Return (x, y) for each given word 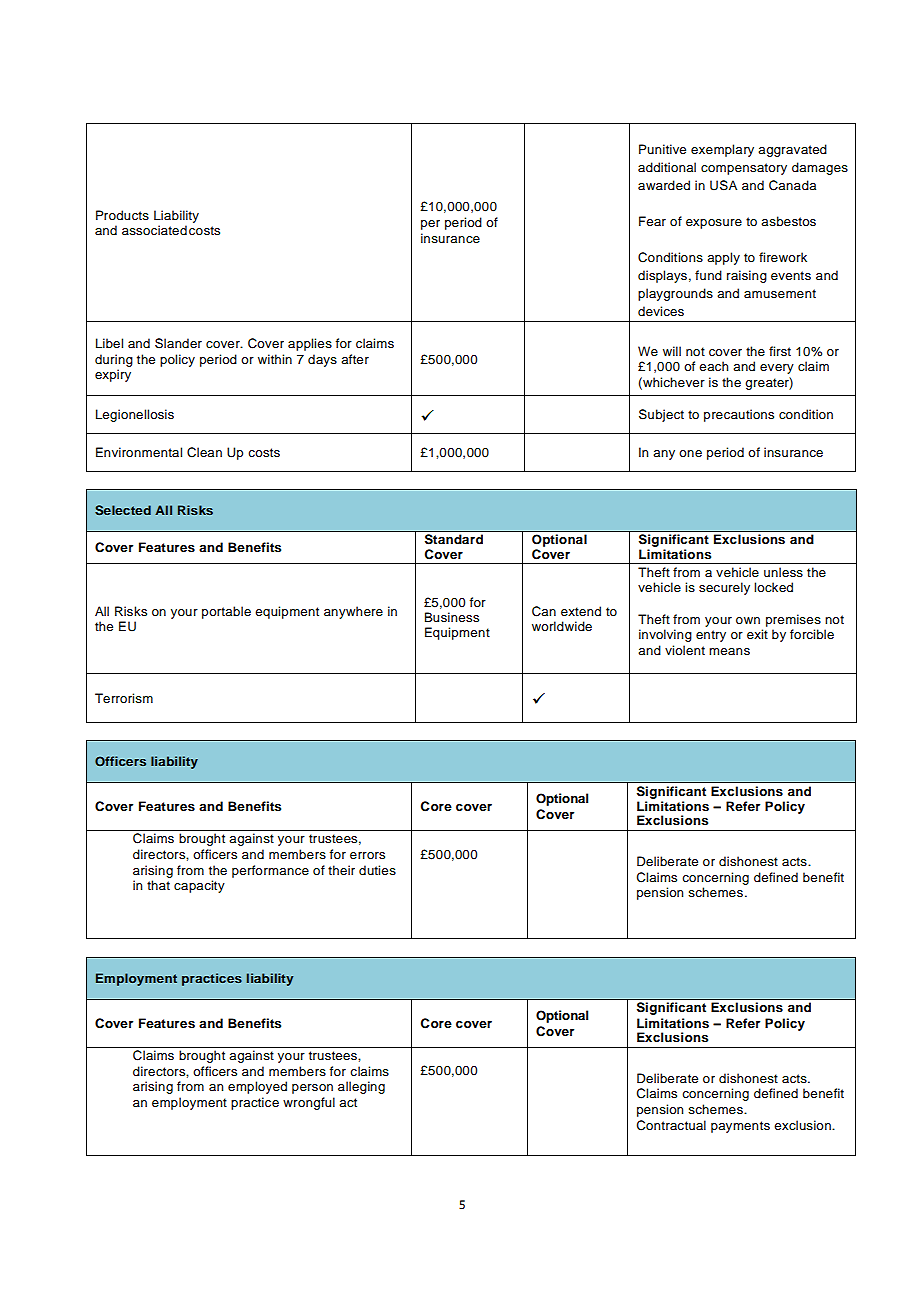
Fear (652, 221)
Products (122, 215)
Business (452, 617)
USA (723, 185)
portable (226, 612)
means (729, 651)
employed (257, 1087)
